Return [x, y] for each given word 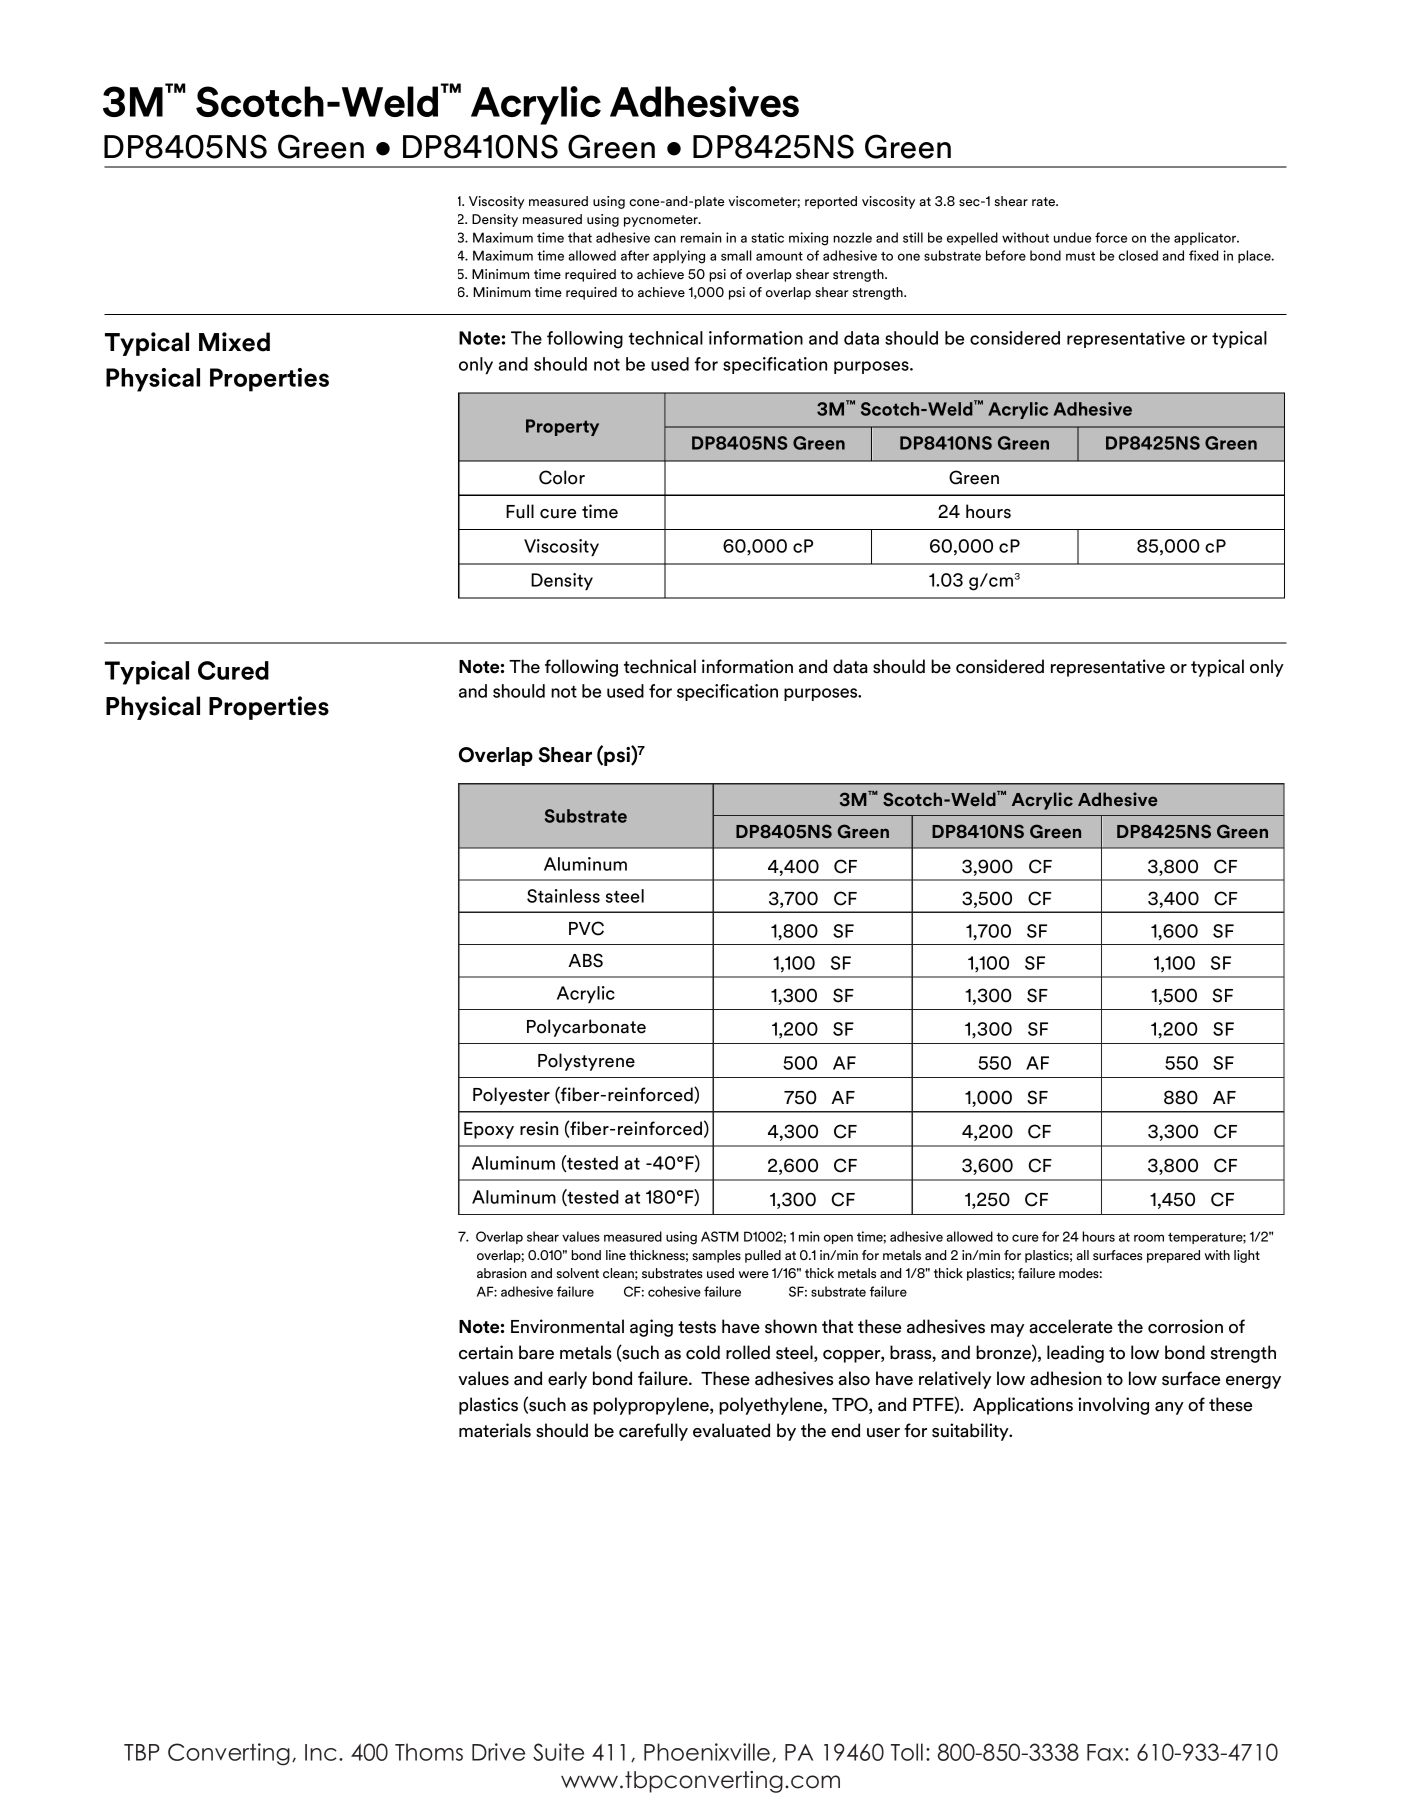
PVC [586, 928]
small [736, 255]
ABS [585, 960]
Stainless [563, 896]
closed [1138, 255]
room [1149, 1238]
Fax [1106, 1752]
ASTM [720, 1236]
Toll [907, 1752]
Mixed [234, 342]
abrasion [502, 1273]
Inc [321, 1752]
